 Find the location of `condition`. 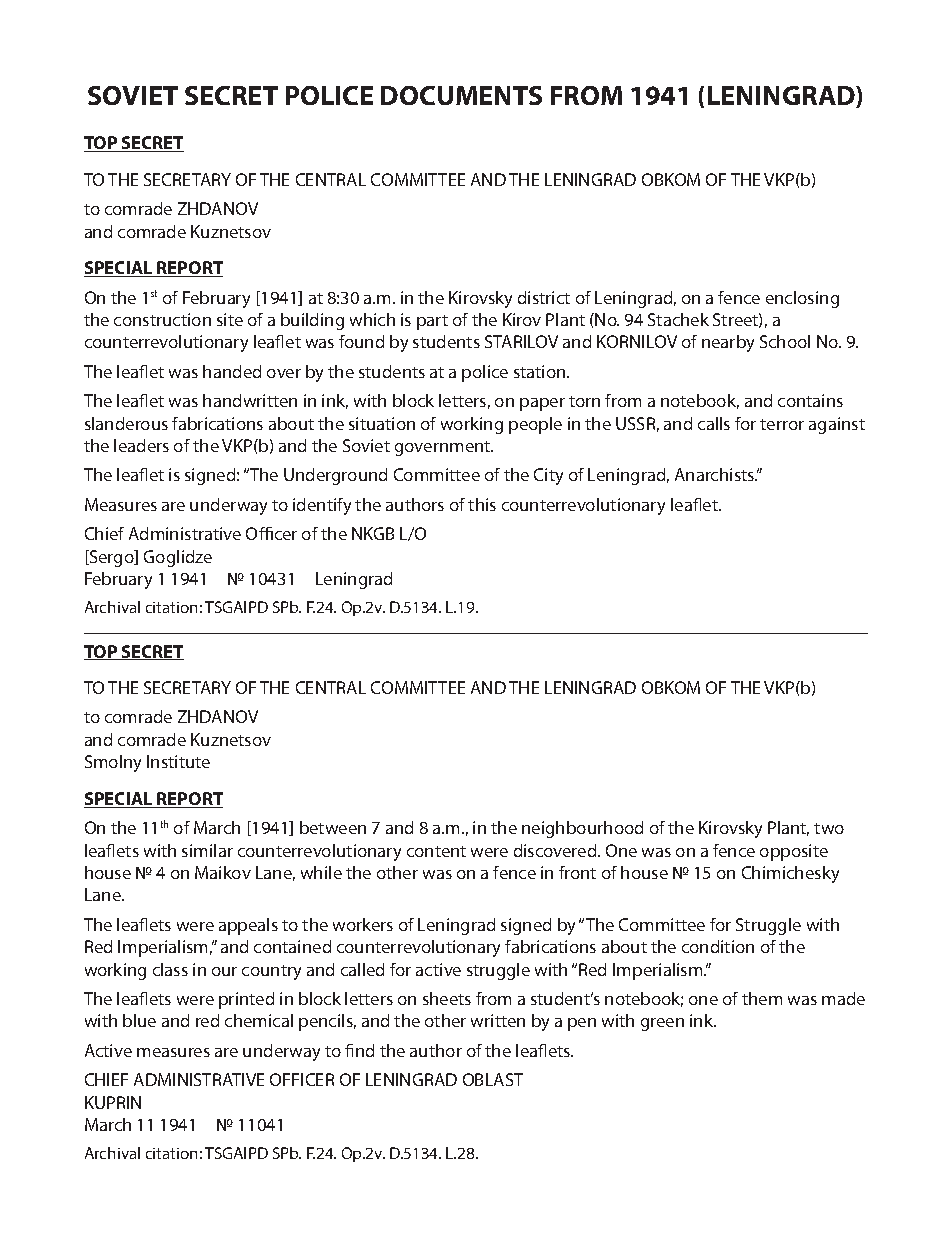

condition is located at coordinates (718, 946).
